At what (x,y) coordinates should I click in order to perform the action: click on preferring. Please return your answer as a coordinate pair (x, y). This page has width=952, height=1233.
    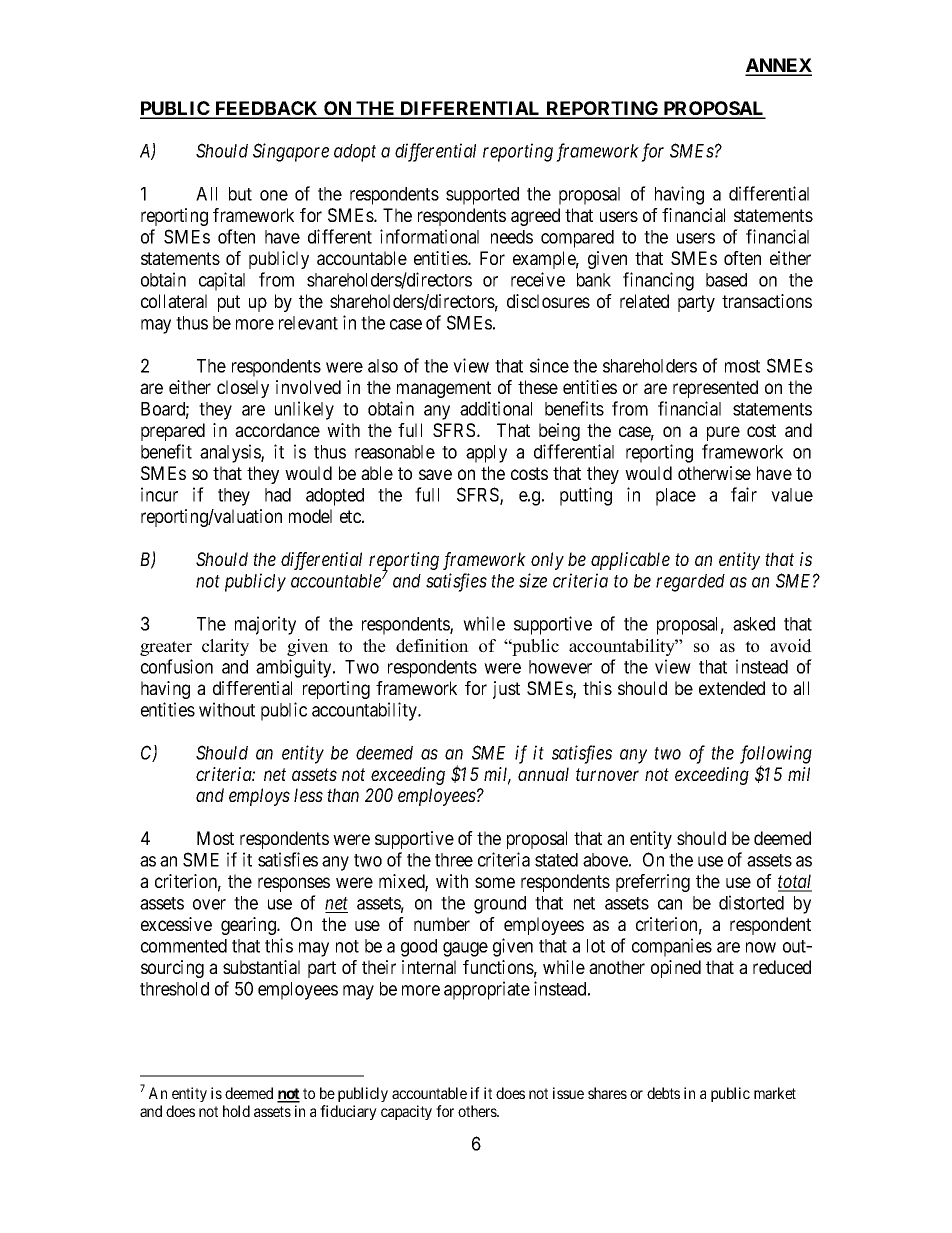
    Looking at the image, I should click on (653, 883).
